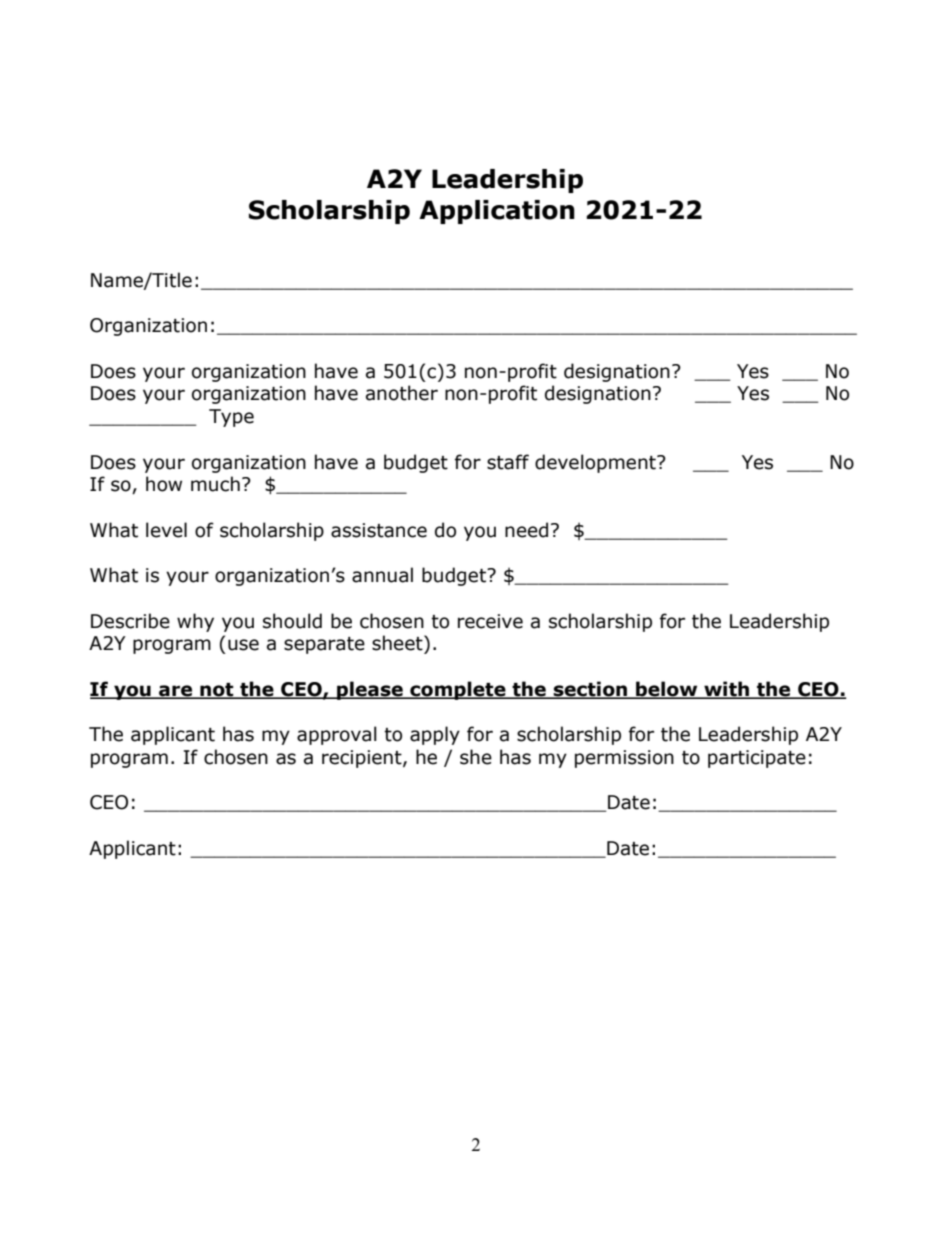  I want to click on another, so click(402, 393).
